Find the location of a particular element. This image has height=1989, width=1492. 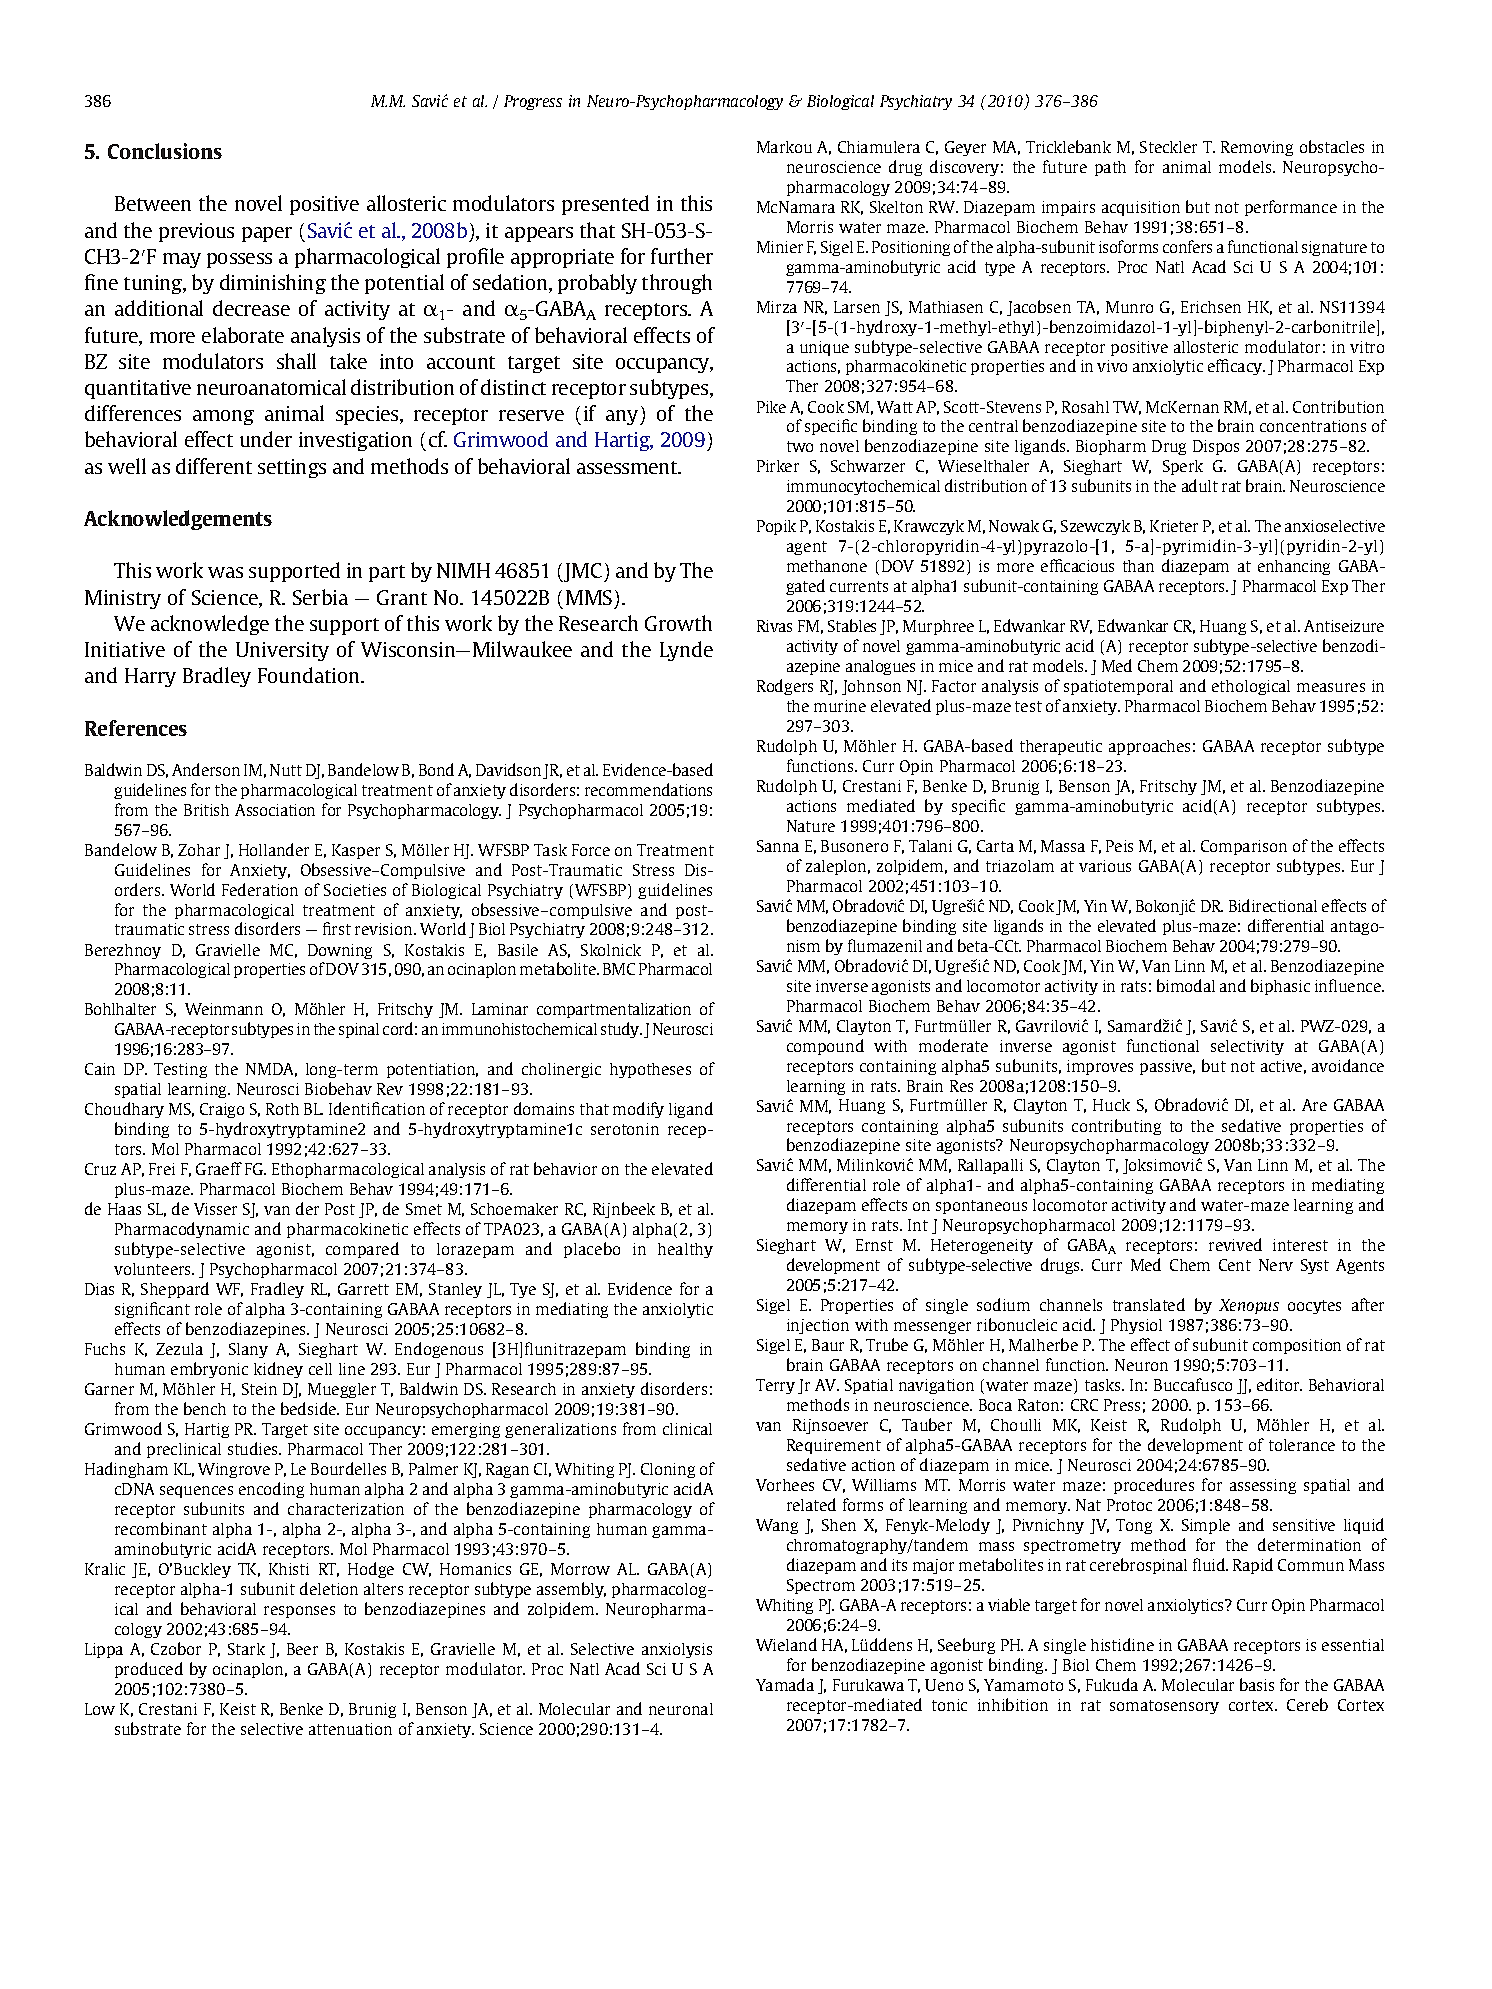

Removing is located at coordinates (1257, 148).
